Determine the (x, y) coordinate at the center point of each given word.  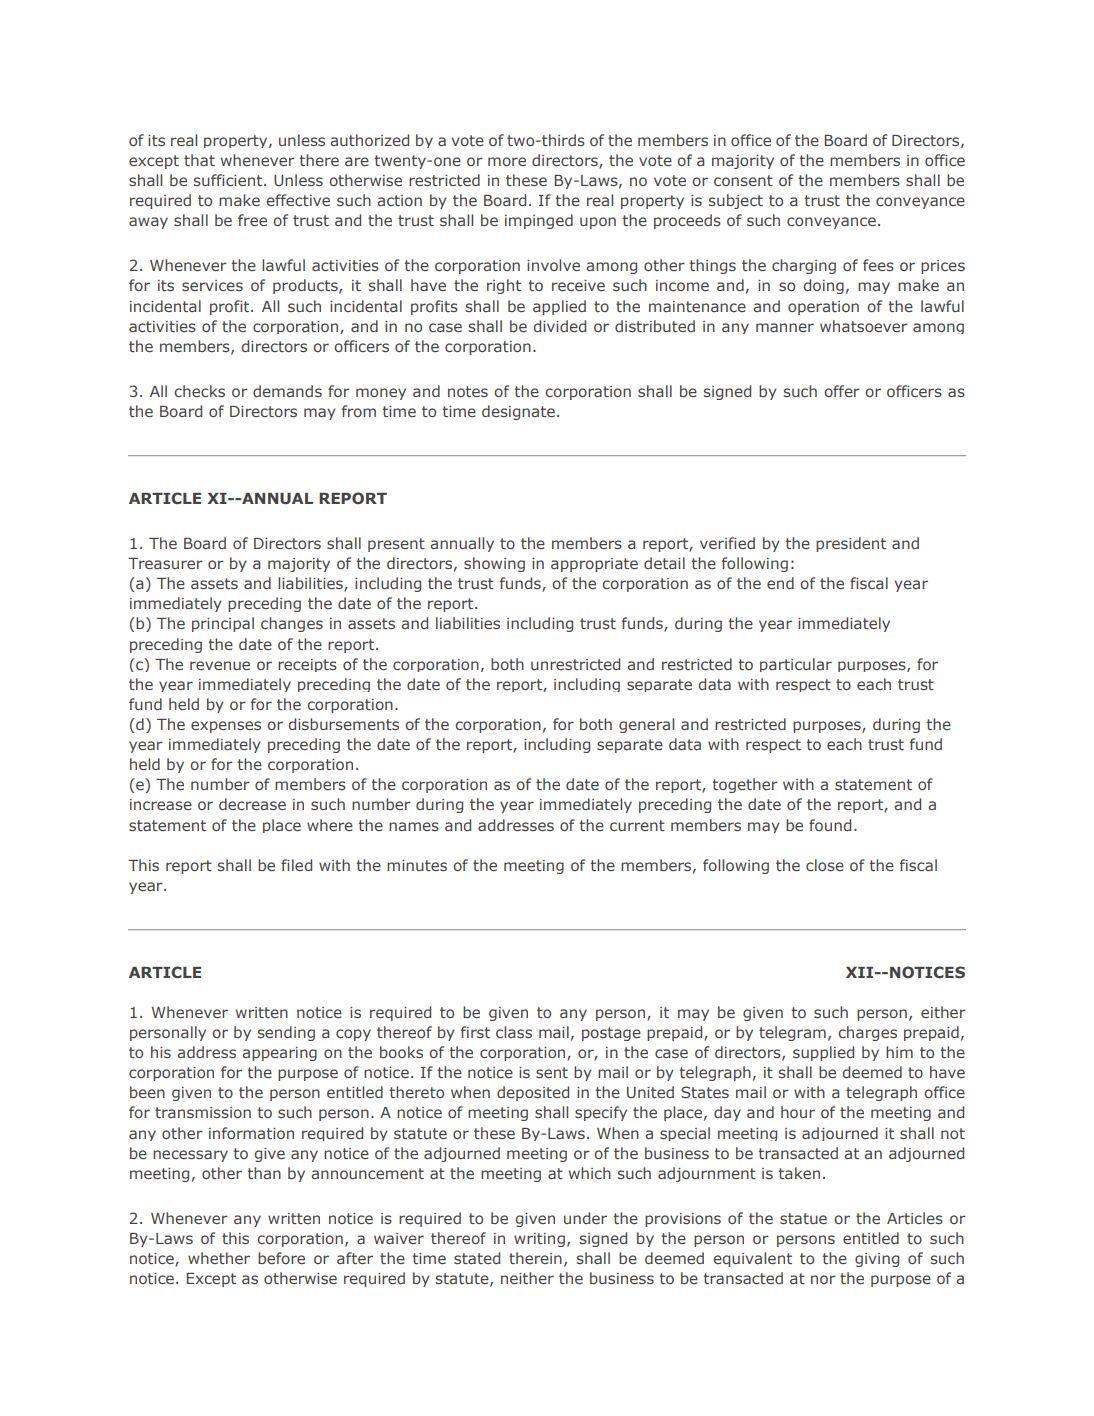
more (507, 161)
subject (735, 201)
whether (219, 1258)
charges (867, 1033)
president (851, 544)
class (514, 1032)
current (637, 825)
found (830, 825)
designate (518, 412)
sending (286, 1033)
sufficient (229, 180)
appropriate (594, 565)
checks (199, 391)
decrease (252, 804)
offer (842, 391)
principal (223, 624)
